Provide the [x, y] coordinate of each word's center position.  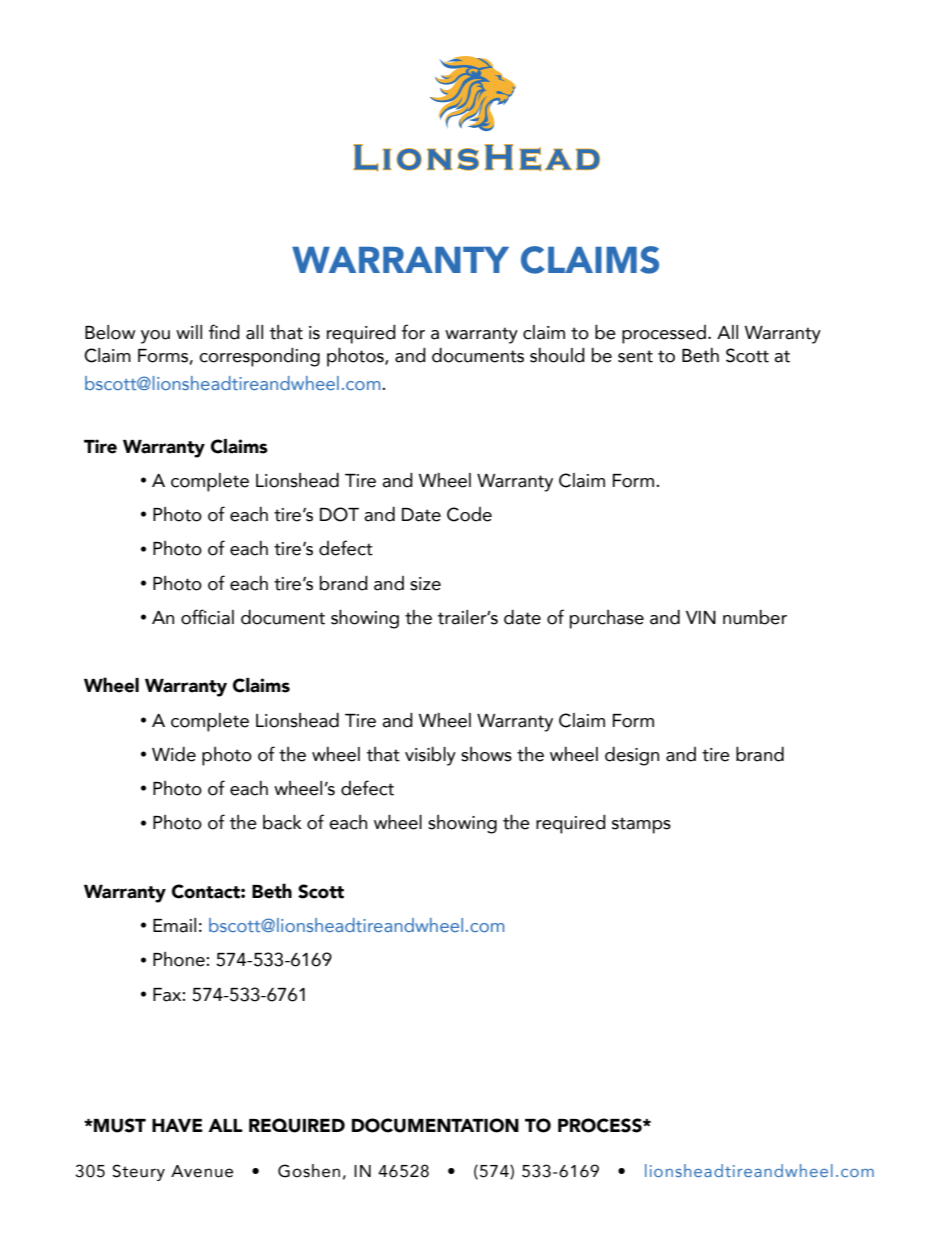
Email [174, 925]
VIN [701, 617]
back [282, 822]
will [189, 332]
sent [635, 356]
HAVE [177, 1125]
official [207, 617]
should [557, 355]
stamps [641, 825]
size [425, 584]
